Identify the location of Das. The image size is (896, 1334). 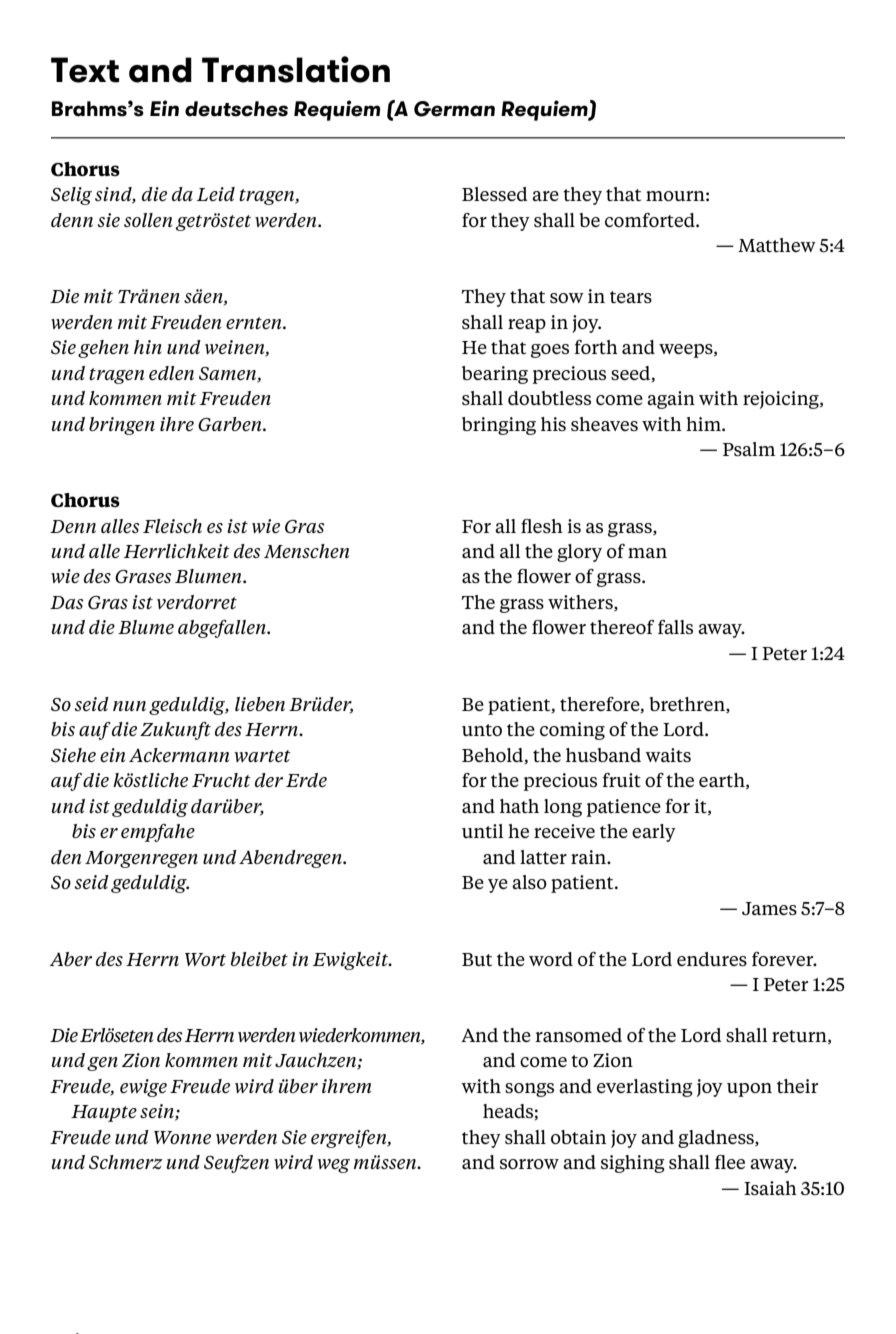
(67, 602).
